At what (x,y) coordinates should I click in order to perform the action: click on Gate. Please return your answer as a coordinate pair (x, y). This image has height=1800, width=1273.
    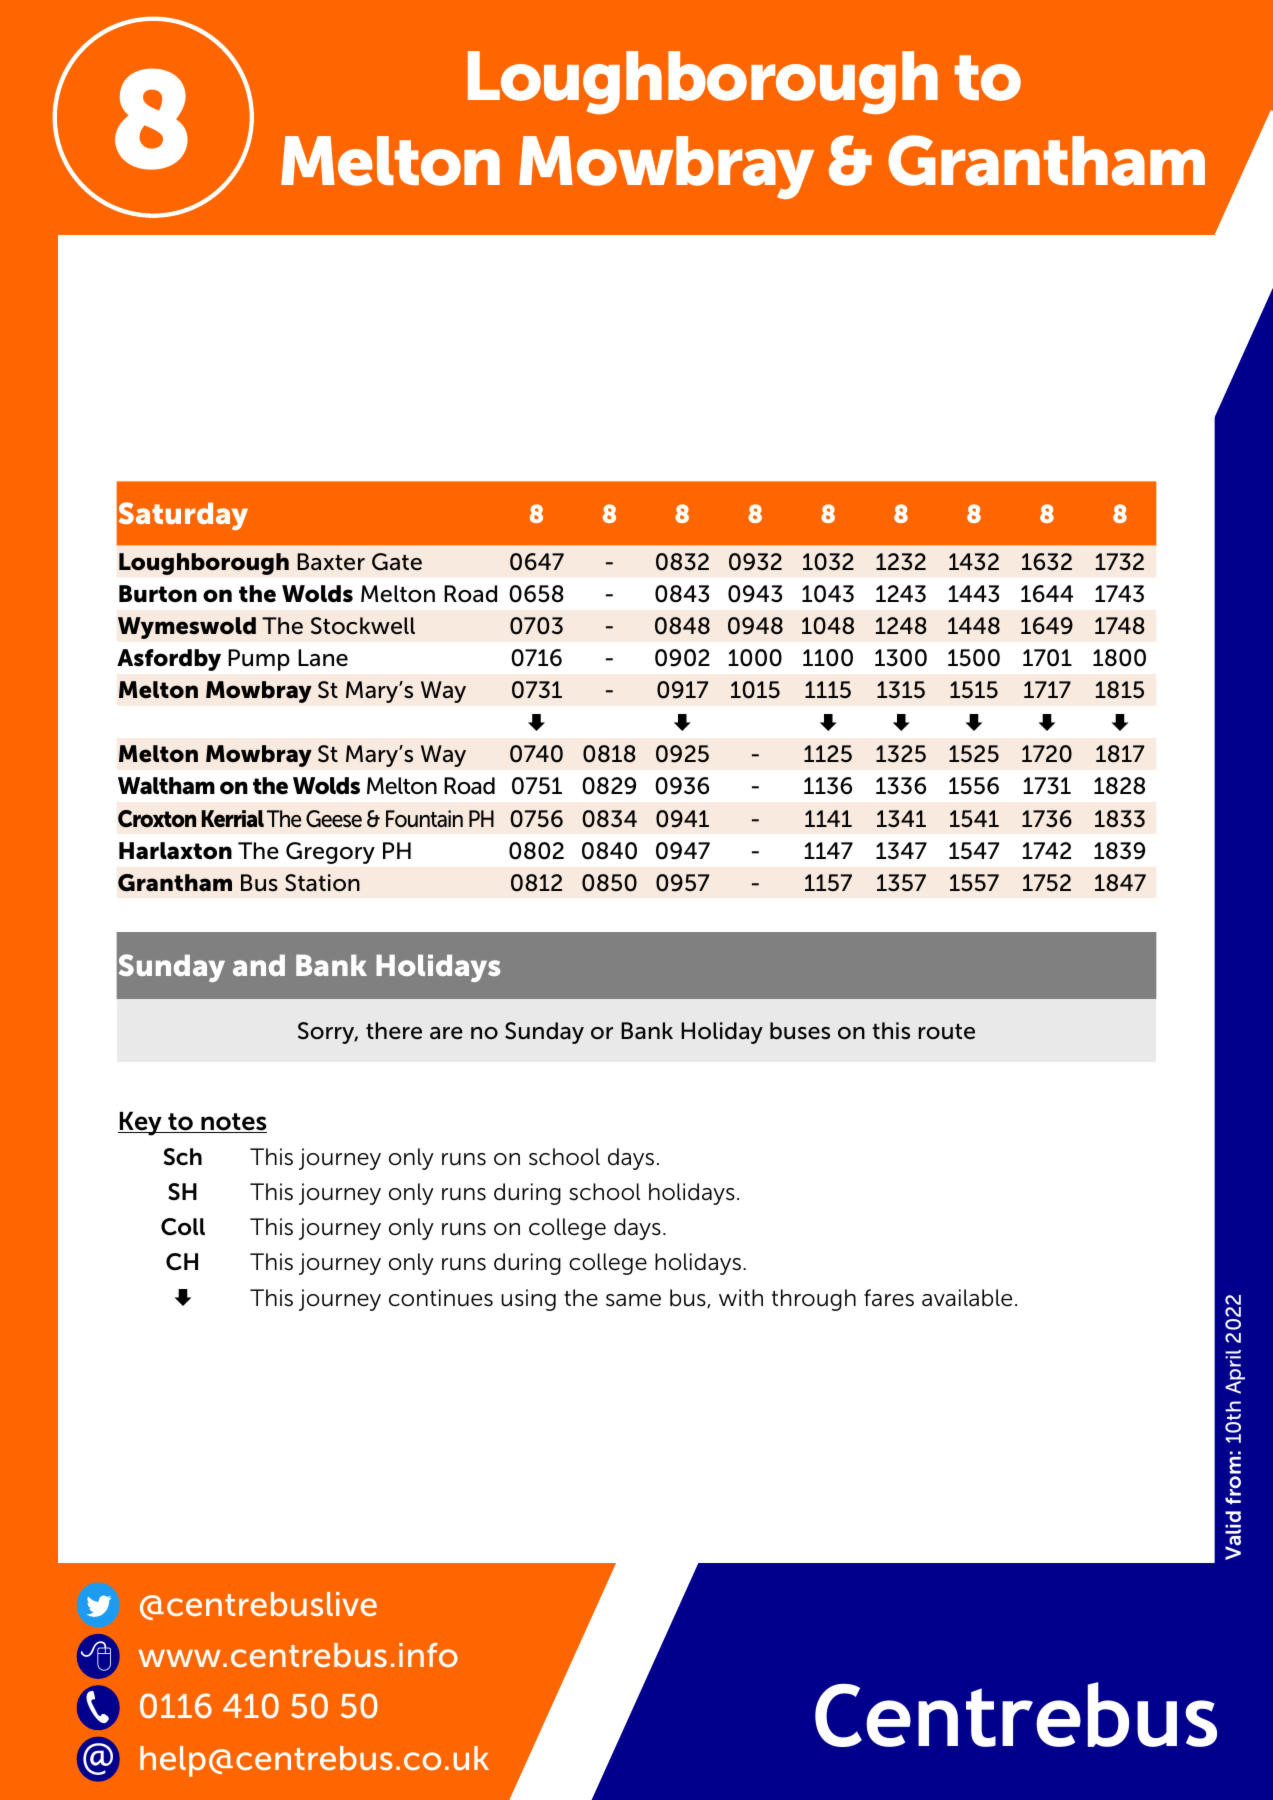
    Looking at the image, I should click on (397, 562).
